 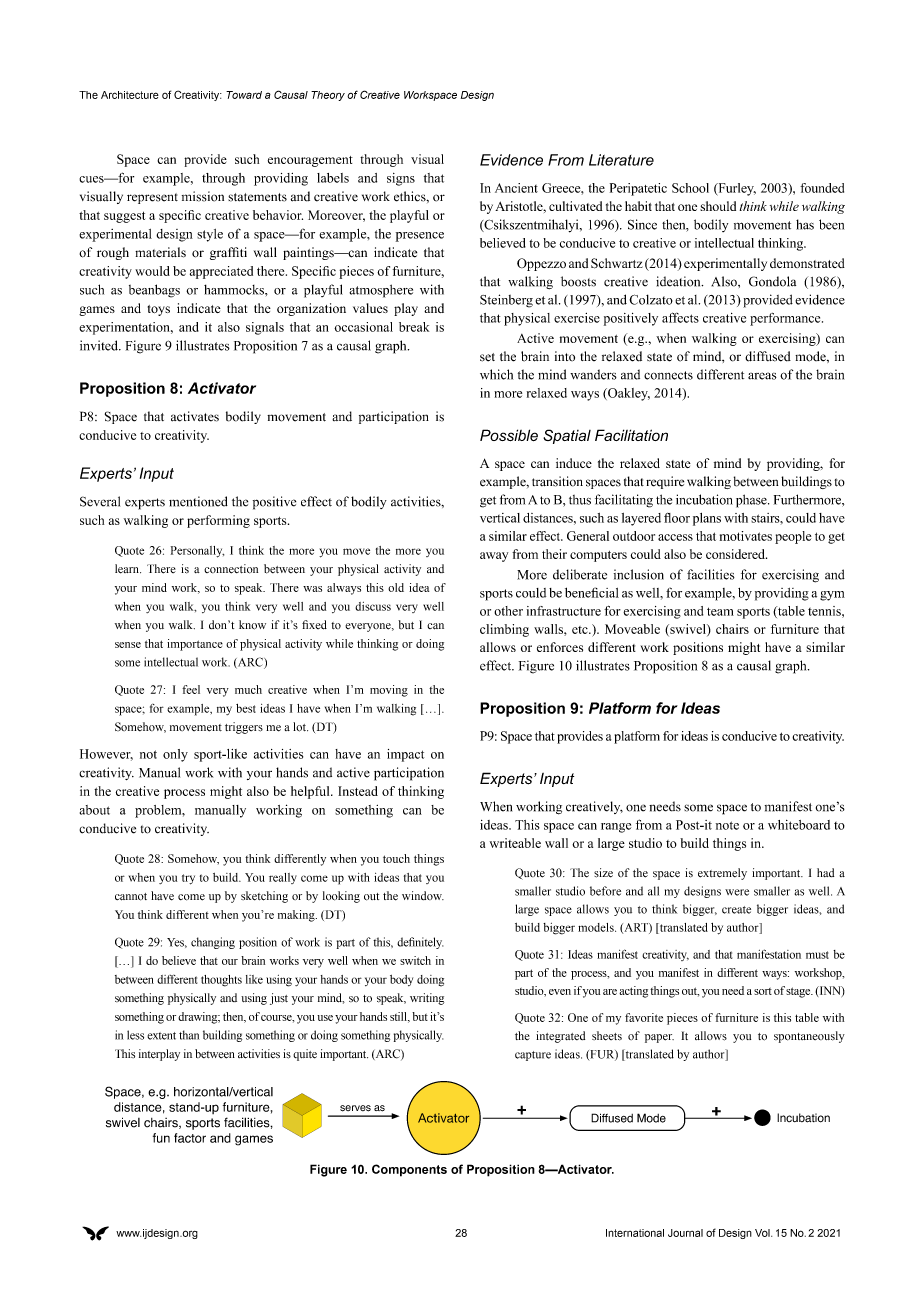 What do you see at coordinates (752, 501) in the page?
I see `phase` at bounding box center [752, 501].
